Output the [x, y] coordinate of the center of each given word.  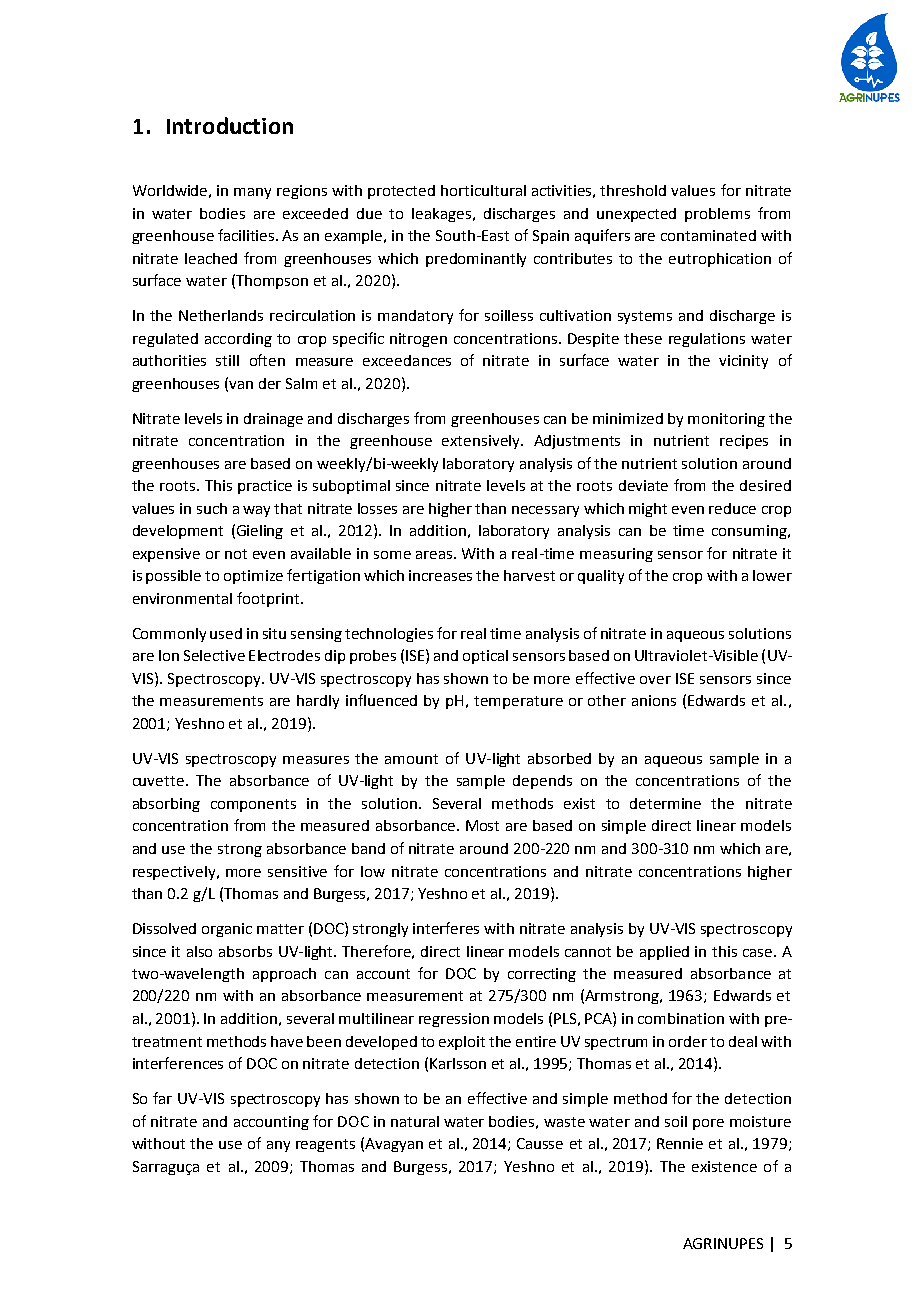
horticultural [483, 190]
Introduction [230, 125]
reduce [732, 508]
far [162, 1098]
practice [265, 487]
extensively [482, 442]
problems [717, 215]
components [253, 805]
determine [665, 803]
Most [482, 825]
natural [415, 1121]
